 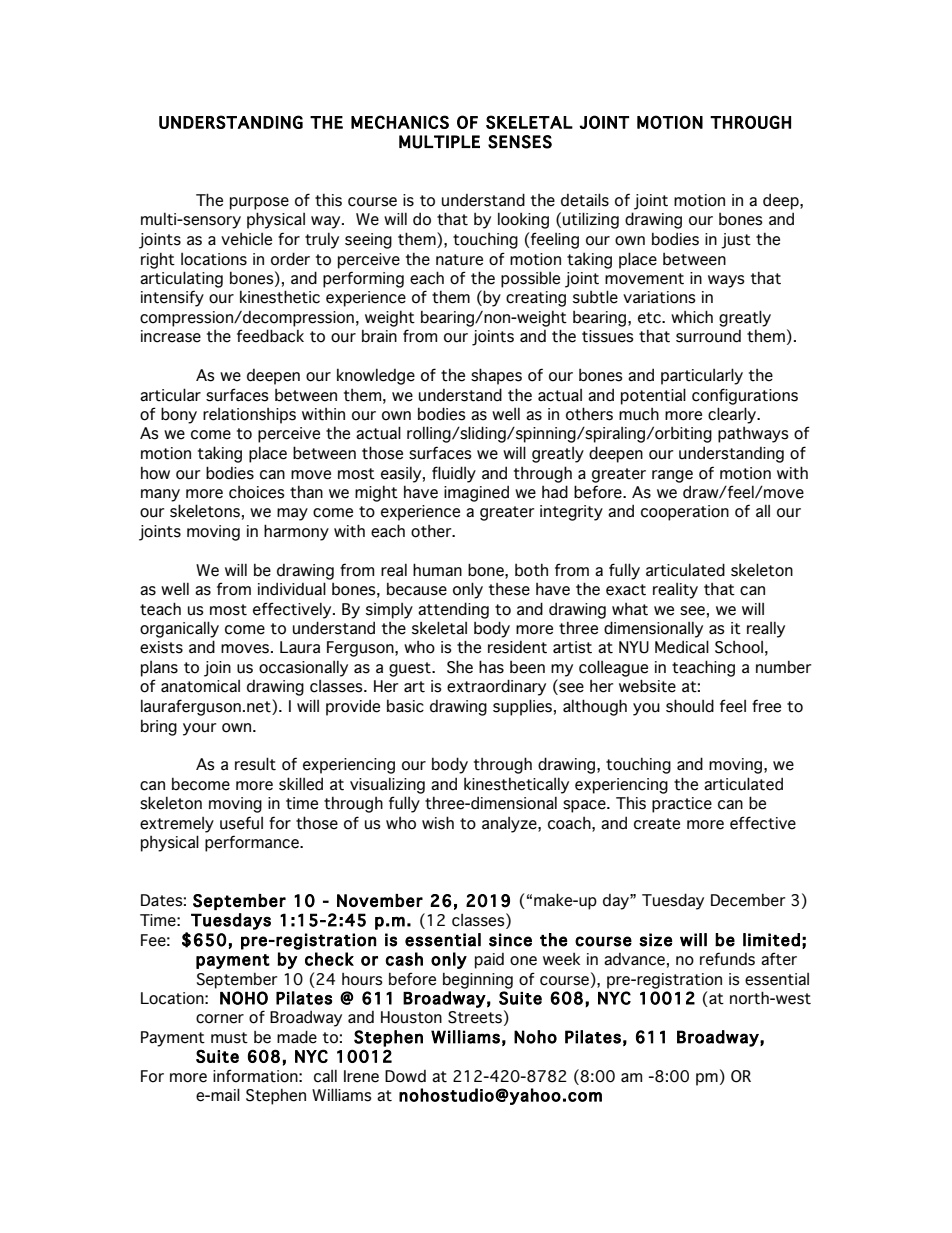 What do you see at coordinates (475, 1017) in the screenshot?
I see `Streets` at bounding box center [475, 1017].
